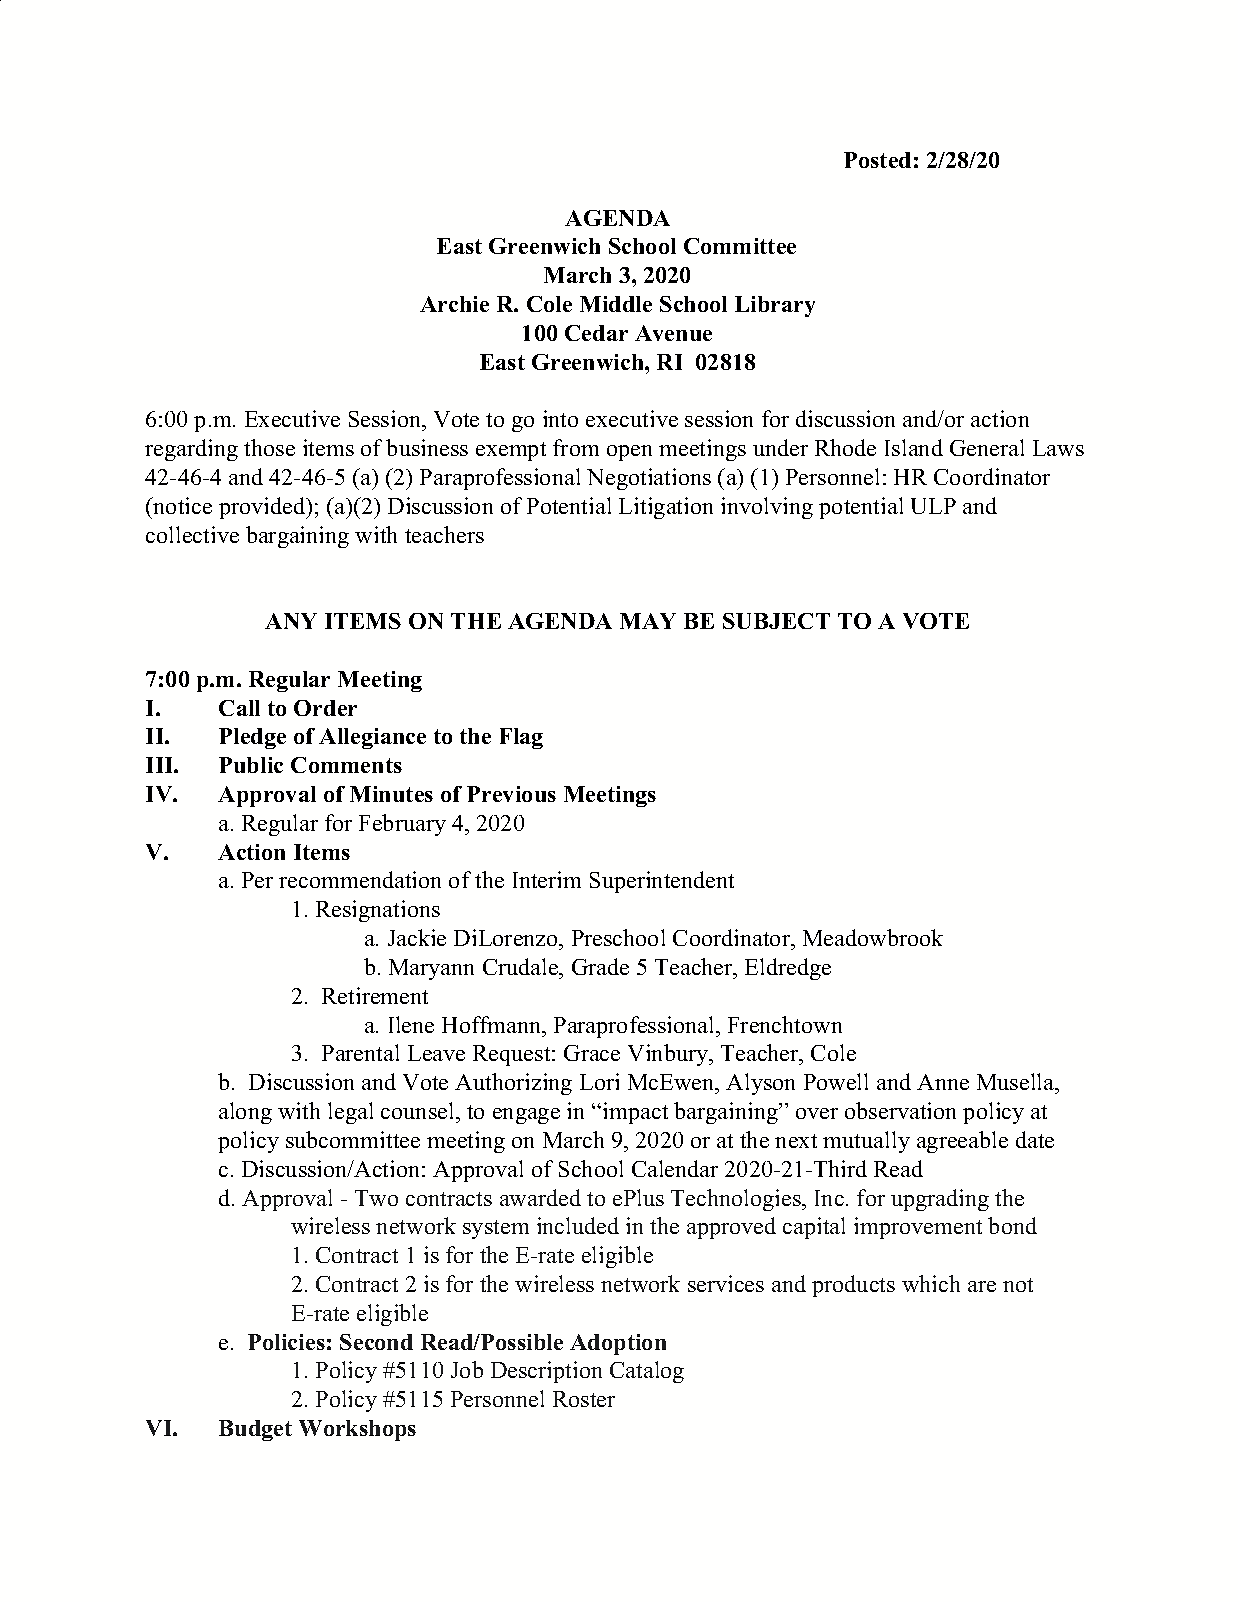 The height and width of the screenshot is (1602, 1238). What do you see at coordinates (255, 1430) in the screenshot?
I see `Budget` at bounding box center [255, 1430].
